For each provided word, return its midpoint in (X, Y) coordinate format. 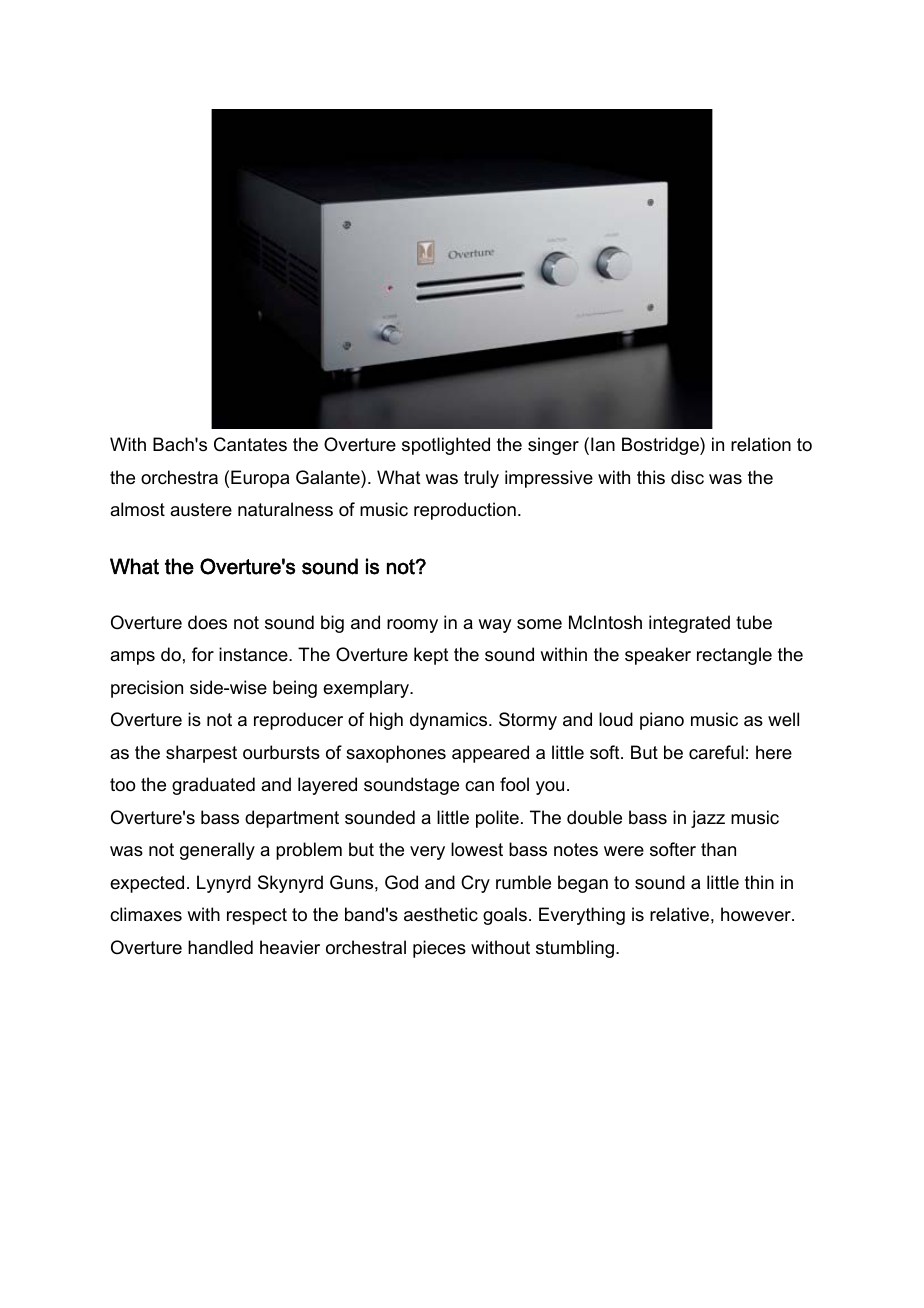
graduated (213, 786)
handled (220, 947)
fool (514, 784)
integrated (689, 624)
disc (687, 477)
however (757, 914)
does (207, 622)
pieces (439, 949)
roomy (412, 626)
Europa (260, 479)
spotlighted (446, 446)
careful (716, 752)
